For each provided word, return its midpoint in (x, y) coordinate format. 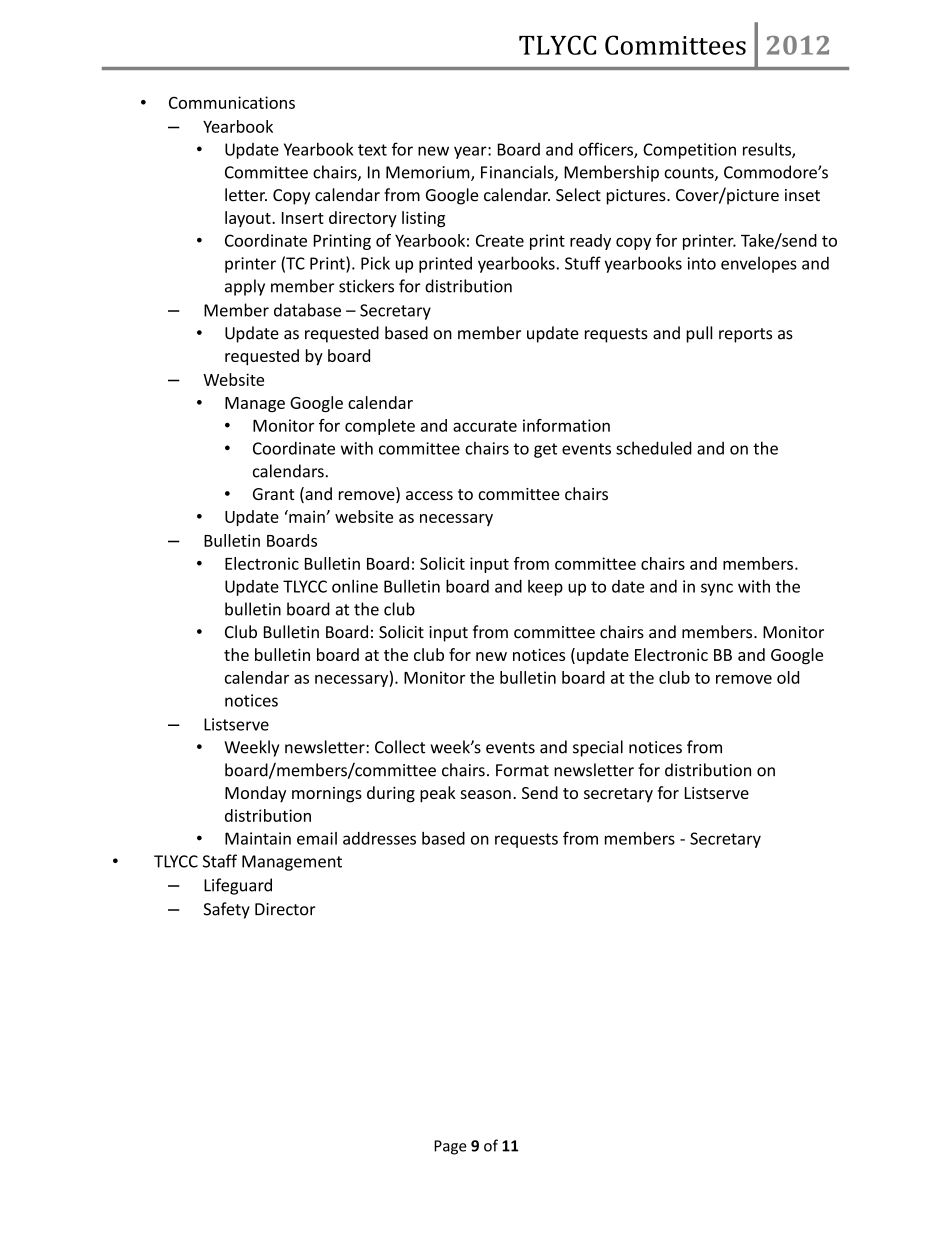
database (307, 310)
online (355, 586)
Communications (232, 102)
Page (450, 1147)
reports (745, 335)
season (485, 794)
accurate (485, 426)
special (598, 748)
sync (717, 589)
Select (578, 195)
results (768, 150)
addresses (379, 838)
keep (545, 588)
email (317, 838)
